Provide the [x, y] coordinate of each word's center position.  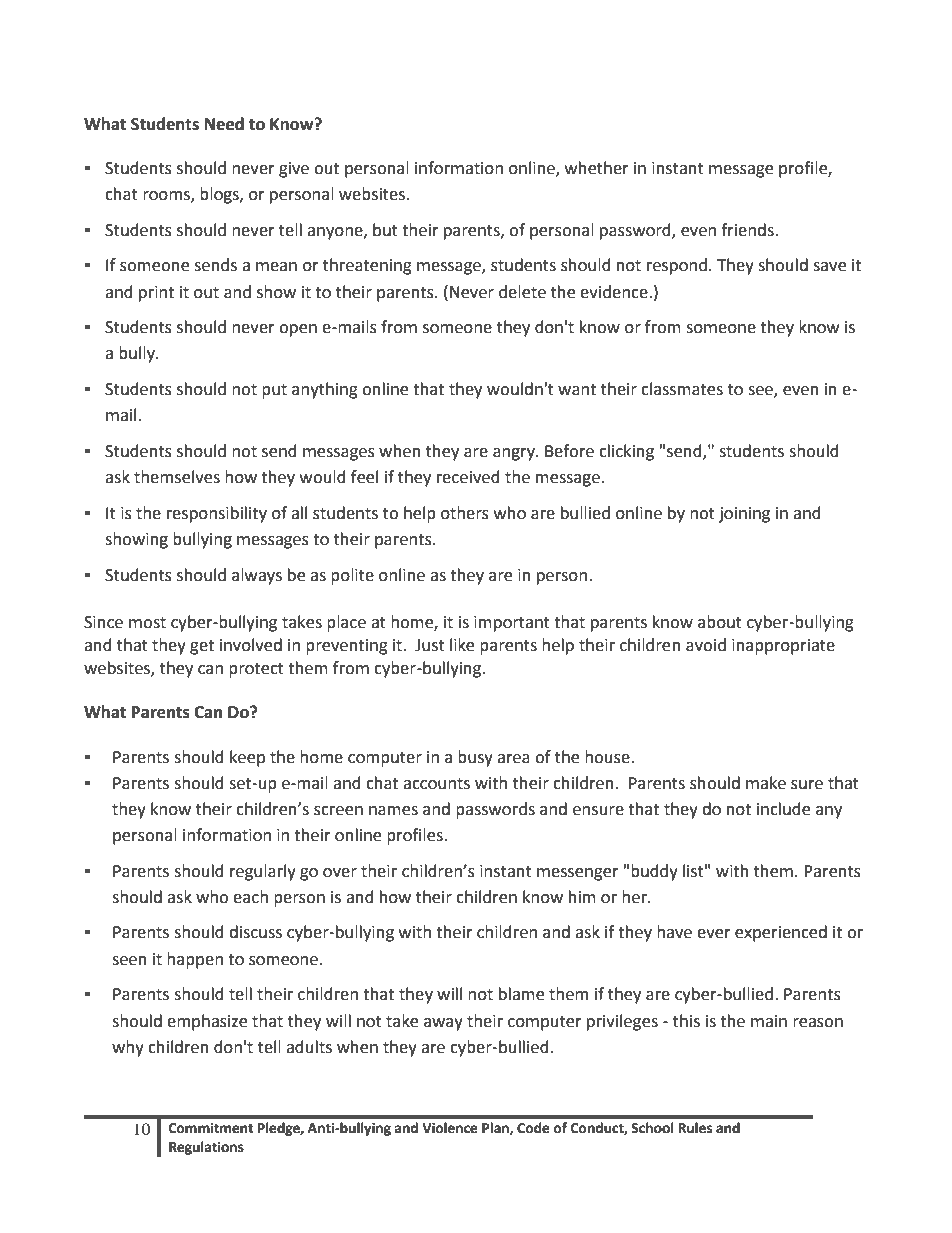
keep [247, 758]
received [468, 477]
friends [748, 230]
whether [597, 168]
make [766, 783]
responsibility [217, 514]
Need [224, 124]
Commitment [211, 1128]
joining [744, 515]
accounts [436, 784]
